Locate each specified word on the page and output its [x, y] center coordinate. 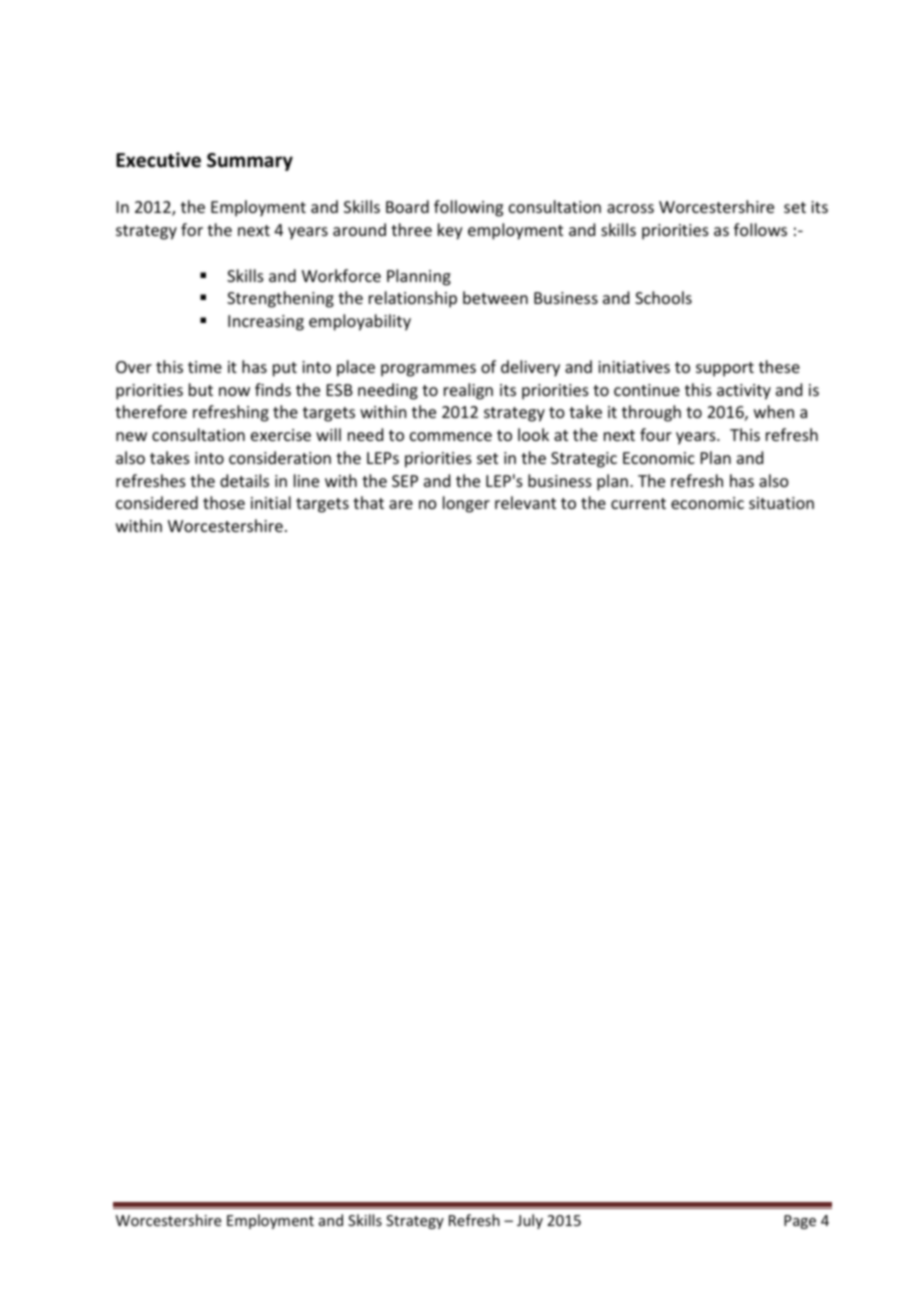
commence [451, 436]
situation [781, 503]
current [638, 503]
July [530, 1221]
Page [800, 1222]
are [401, 504]
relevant [525, 502]
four [656, 434]
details [244, 480]
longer [466, 504]
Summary [250, 162]
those [224, 502]
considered [157, 502]
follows [760, 229]
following [468, 208]
